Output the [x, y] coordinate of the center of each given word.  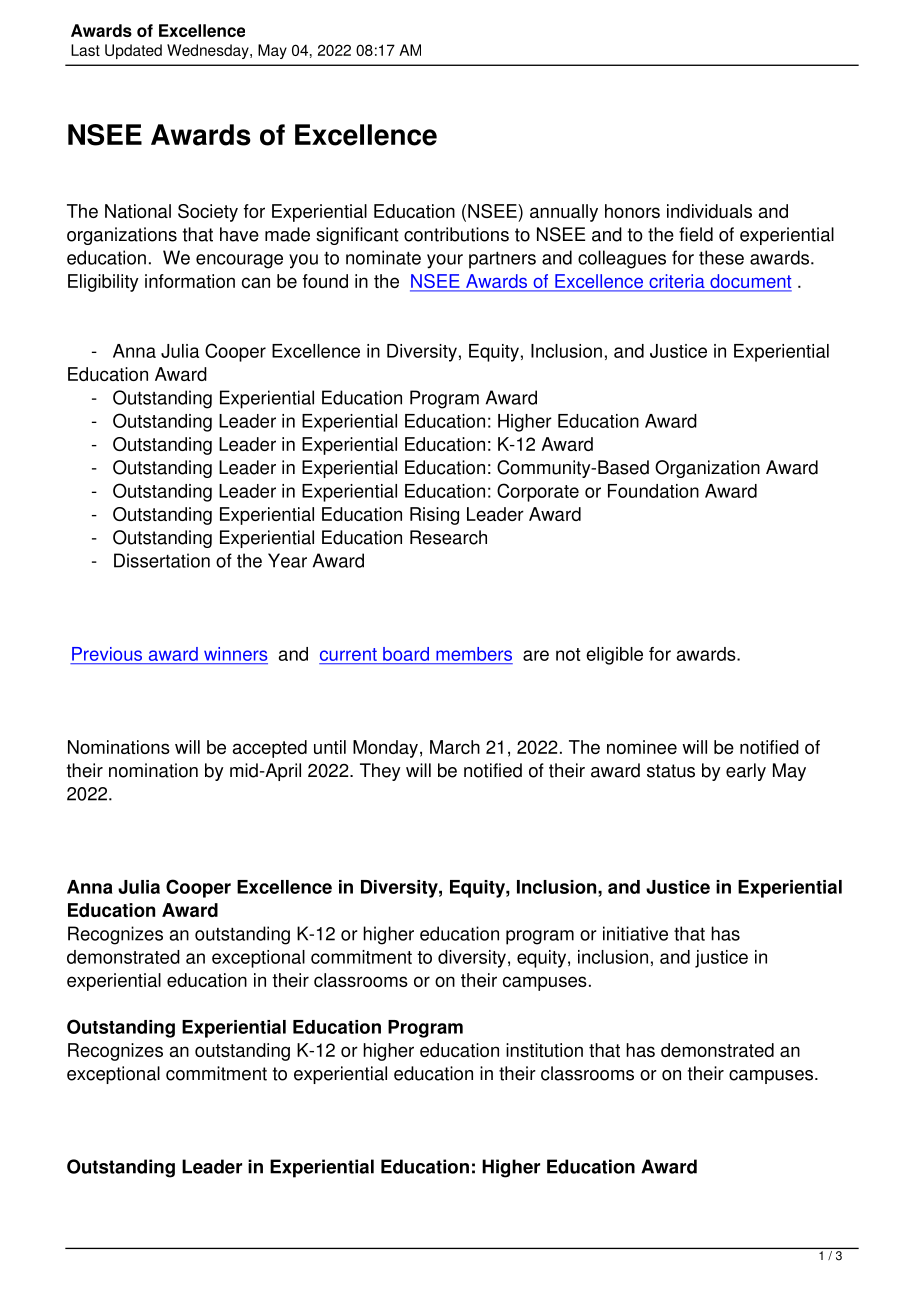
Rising [434, 516]
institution [544, 1050]
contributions [456, 234]
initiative [635, 933]
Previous [107, 654]
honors [632, 211]
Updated [133, 51]
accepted [270, 749]
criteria [677, 282]
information [190, 281]
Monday [385, 749]
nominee [642, 747]
